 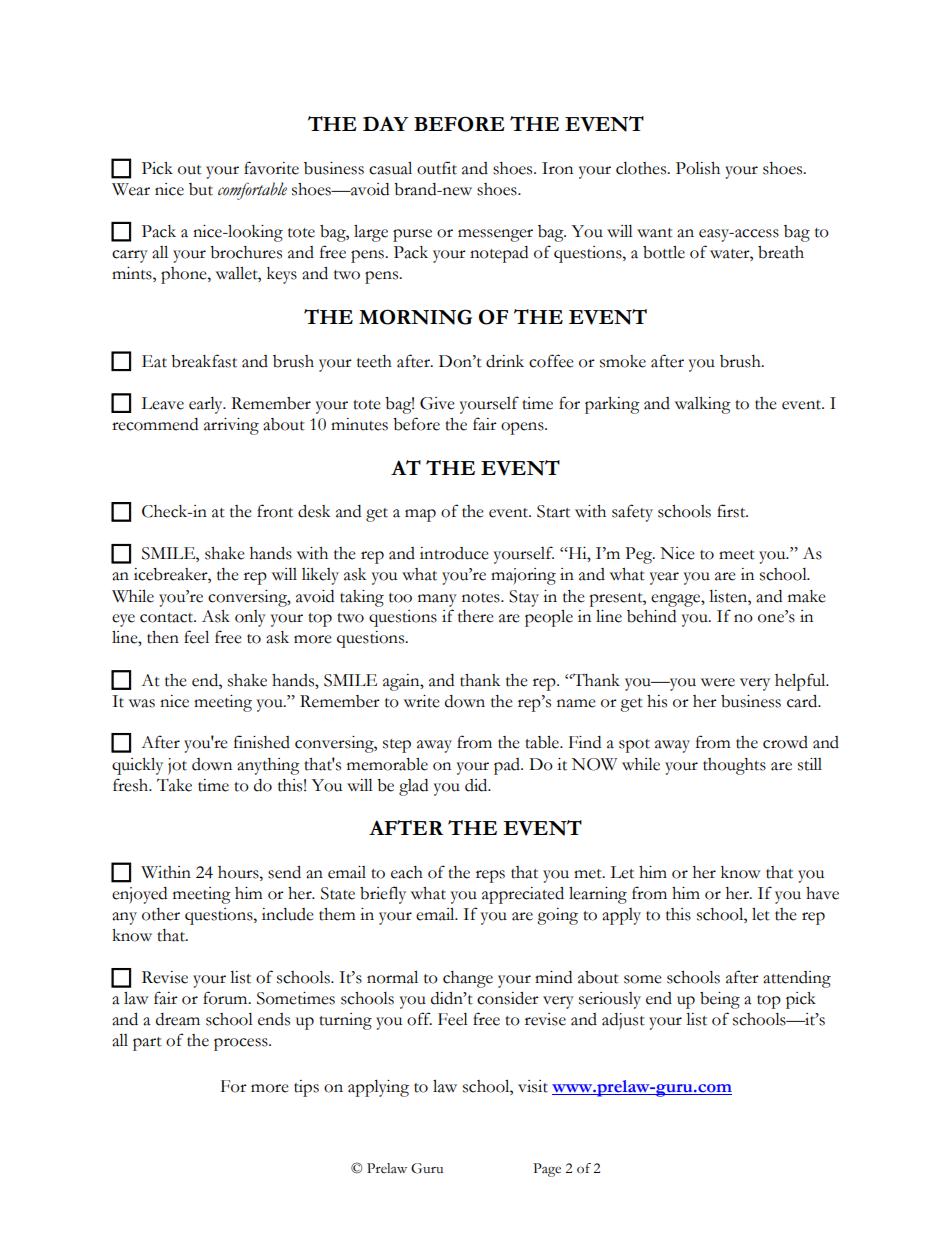 What do you see at coordinates (734, 766) in the screenshot?
I see `thoughts` at bounding box center [734, 766].
